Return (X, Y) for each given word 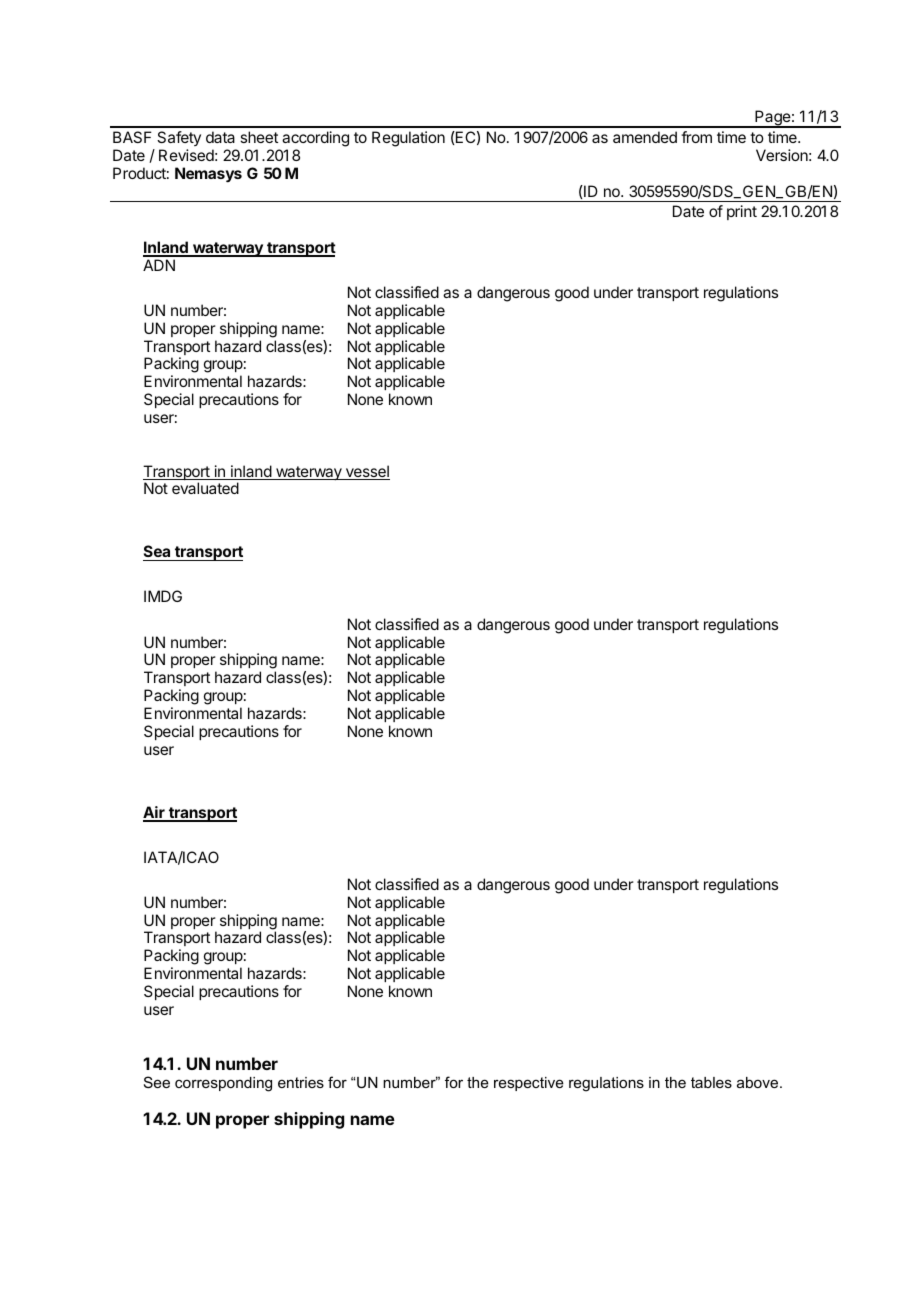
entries (301, 1082)
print (742, 212)
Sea (158, 553)
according (315, 139)
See (157, 1082)
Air (155, 813)
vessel (366, 472)
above (759, 1082)
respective (529, 1084)
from (696, 137)
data (220, 137)
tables (711, 1082)
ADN (159, 265)
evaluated (205, 488)
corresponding (223, 1084)
